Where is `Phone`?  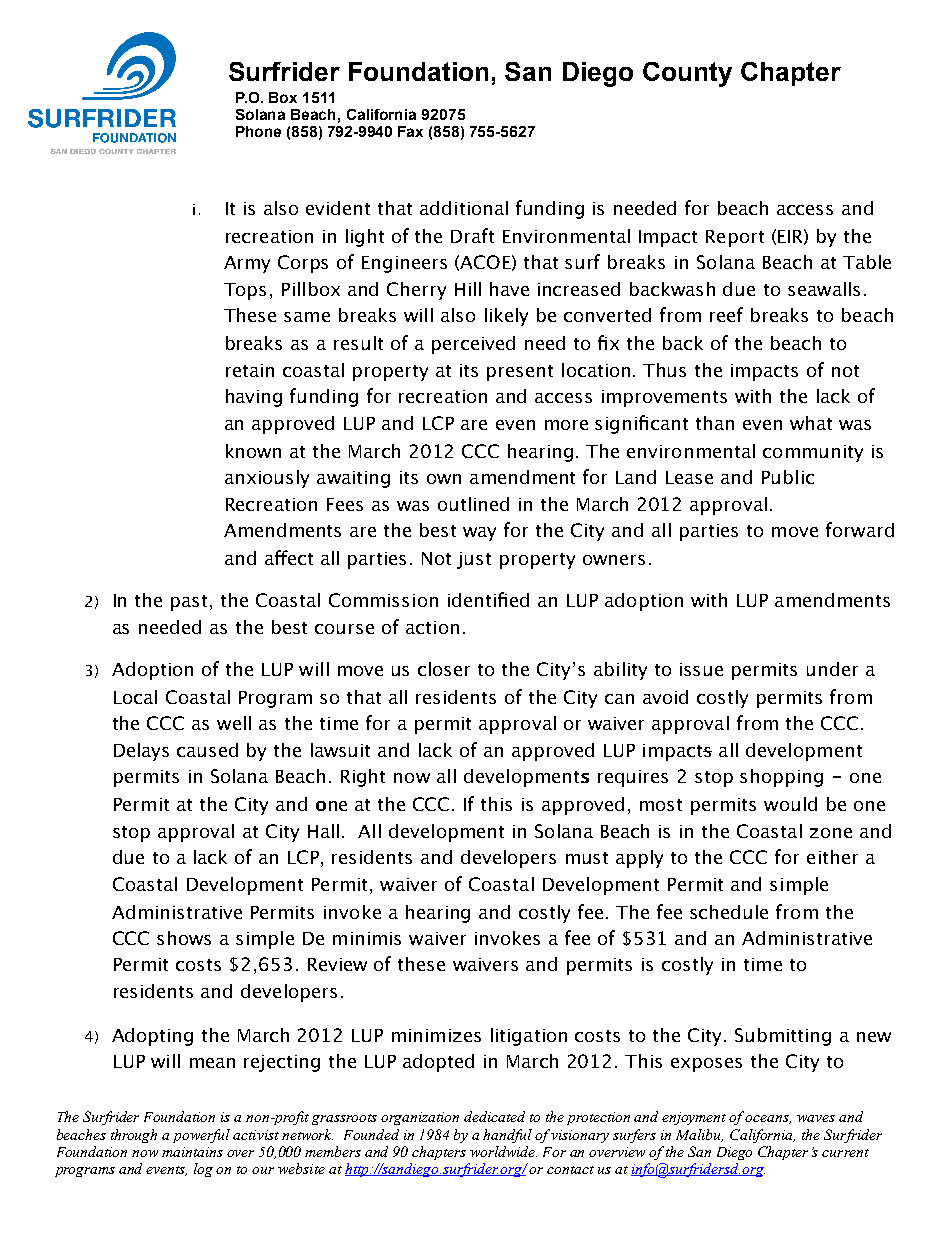 Phone is located at coordinates (258, 131).
